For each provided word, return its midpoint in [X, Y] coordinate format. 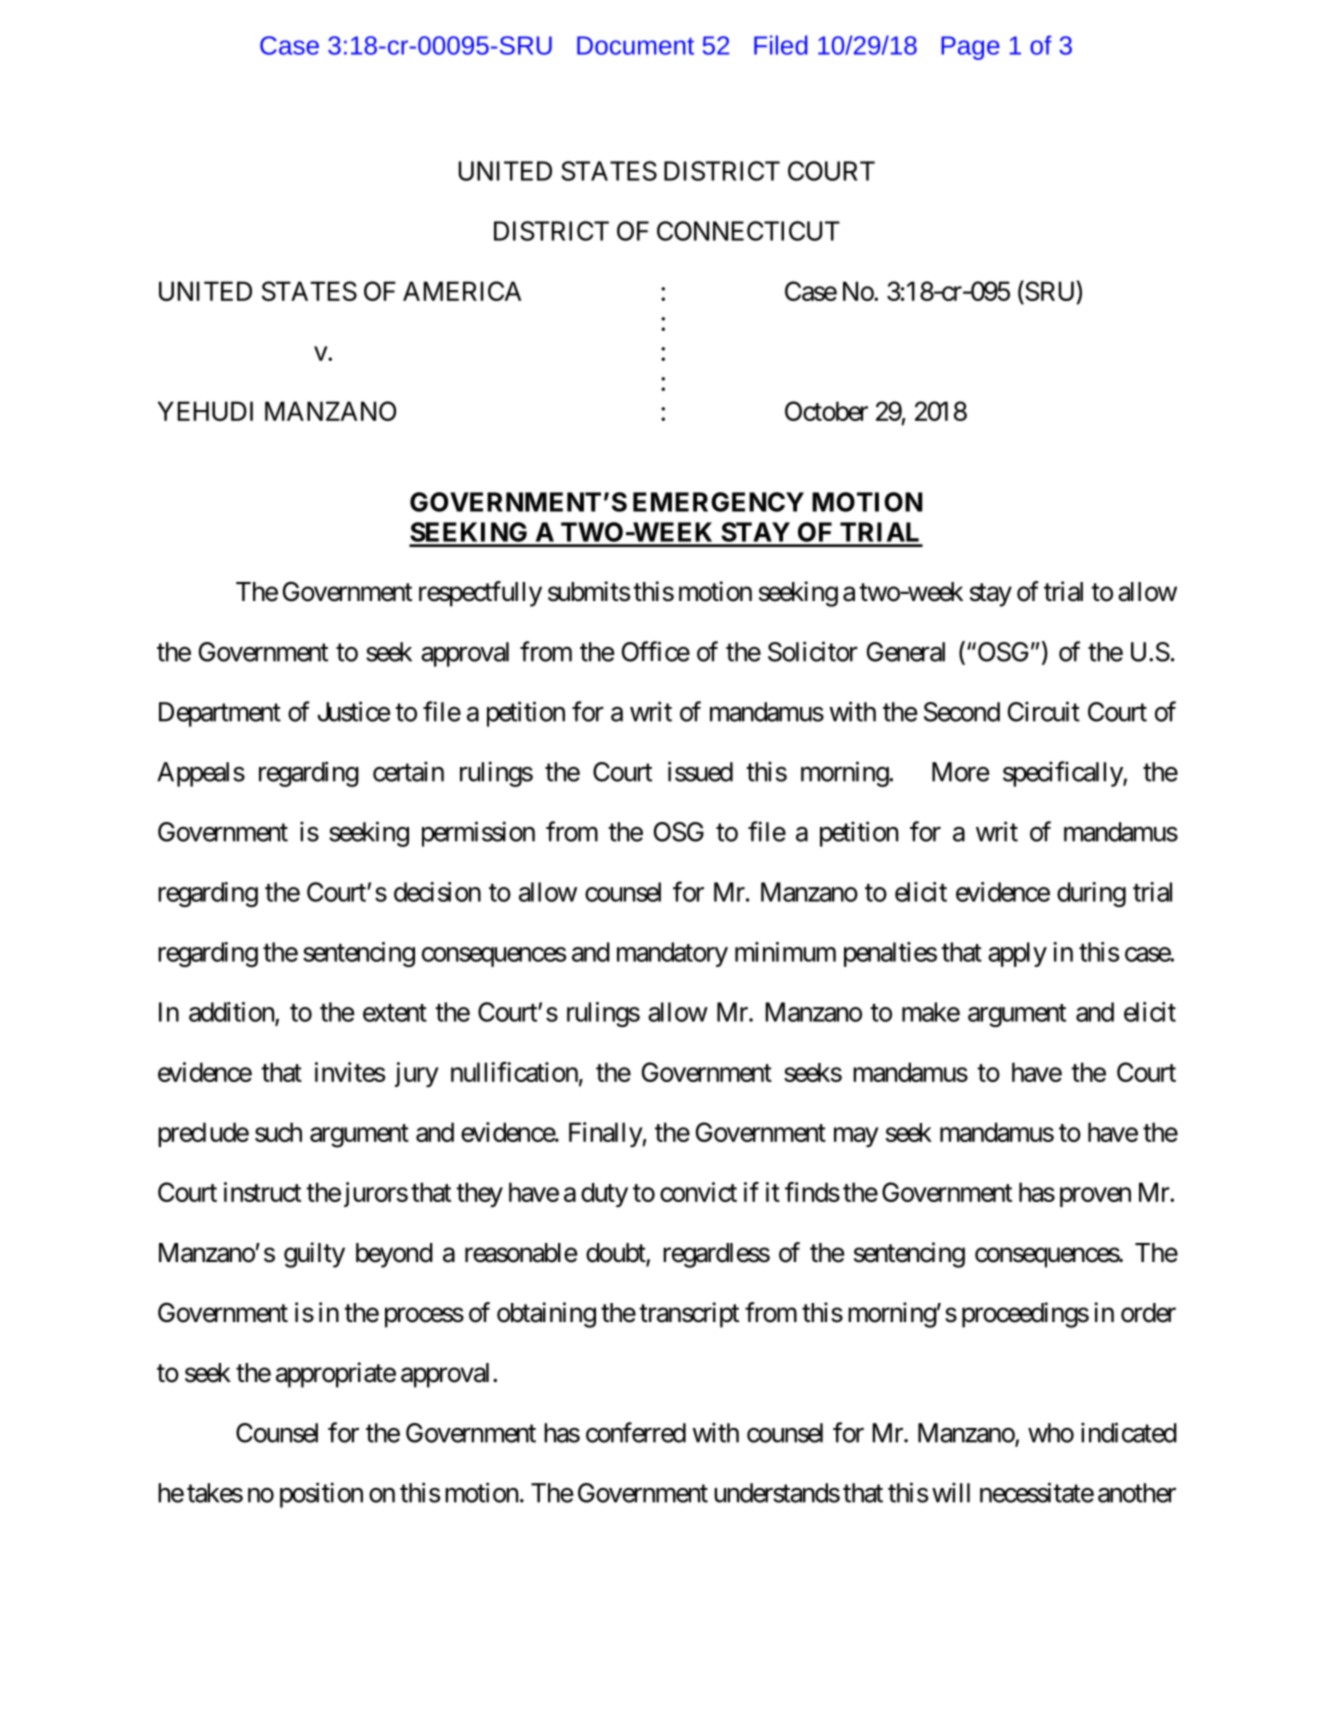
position [321, 1495]
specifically [1063, 774]
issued [700, 771]
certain [408, 771]
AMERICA [462, 291]
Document [635, 45]
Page [970, 48]
